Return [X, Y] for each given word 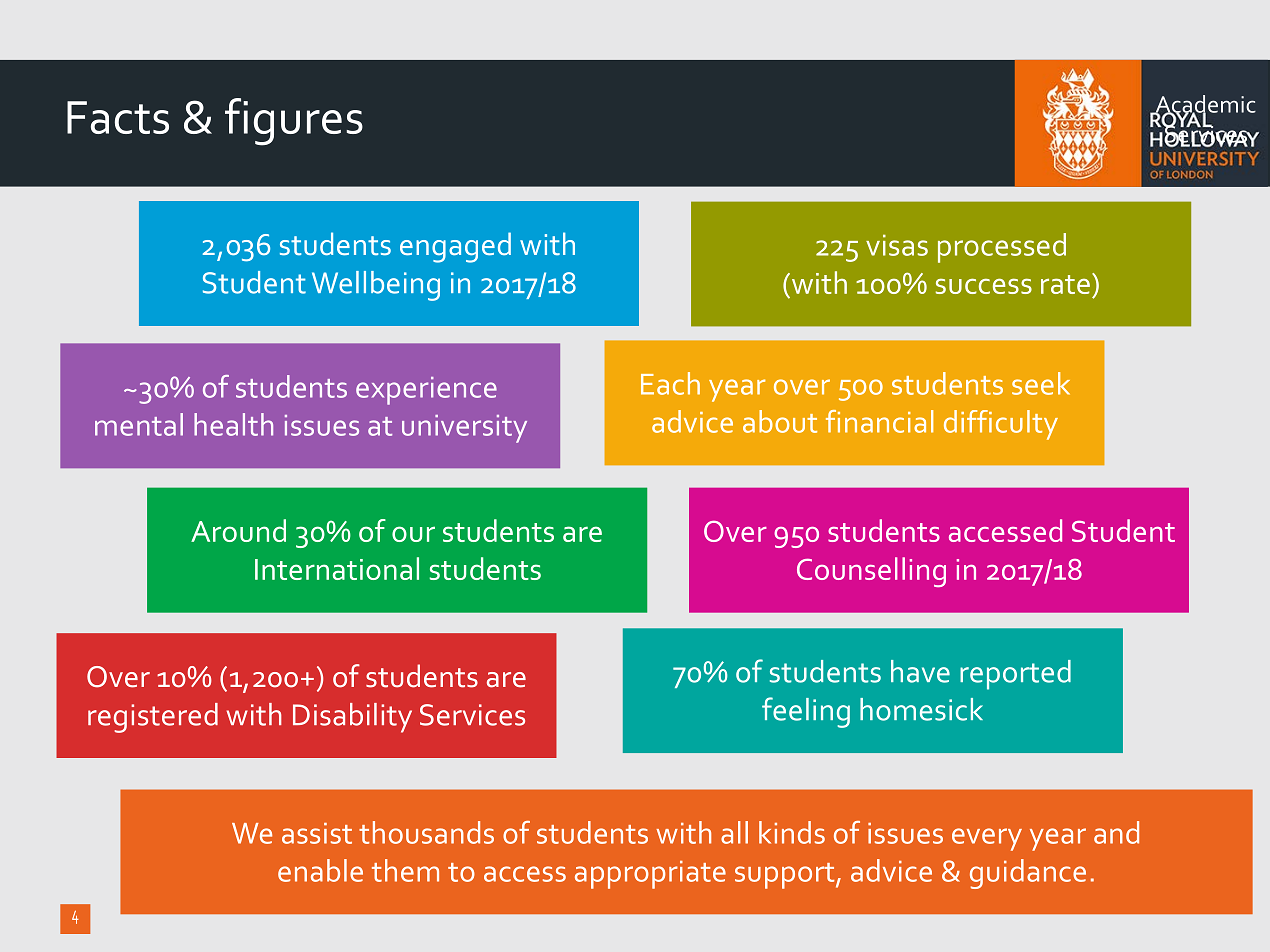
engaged [455, 247]
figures [294, 122]
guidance [1028, 874]
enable [320, 870]
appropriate [650, 875]
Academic [1204, 105]
